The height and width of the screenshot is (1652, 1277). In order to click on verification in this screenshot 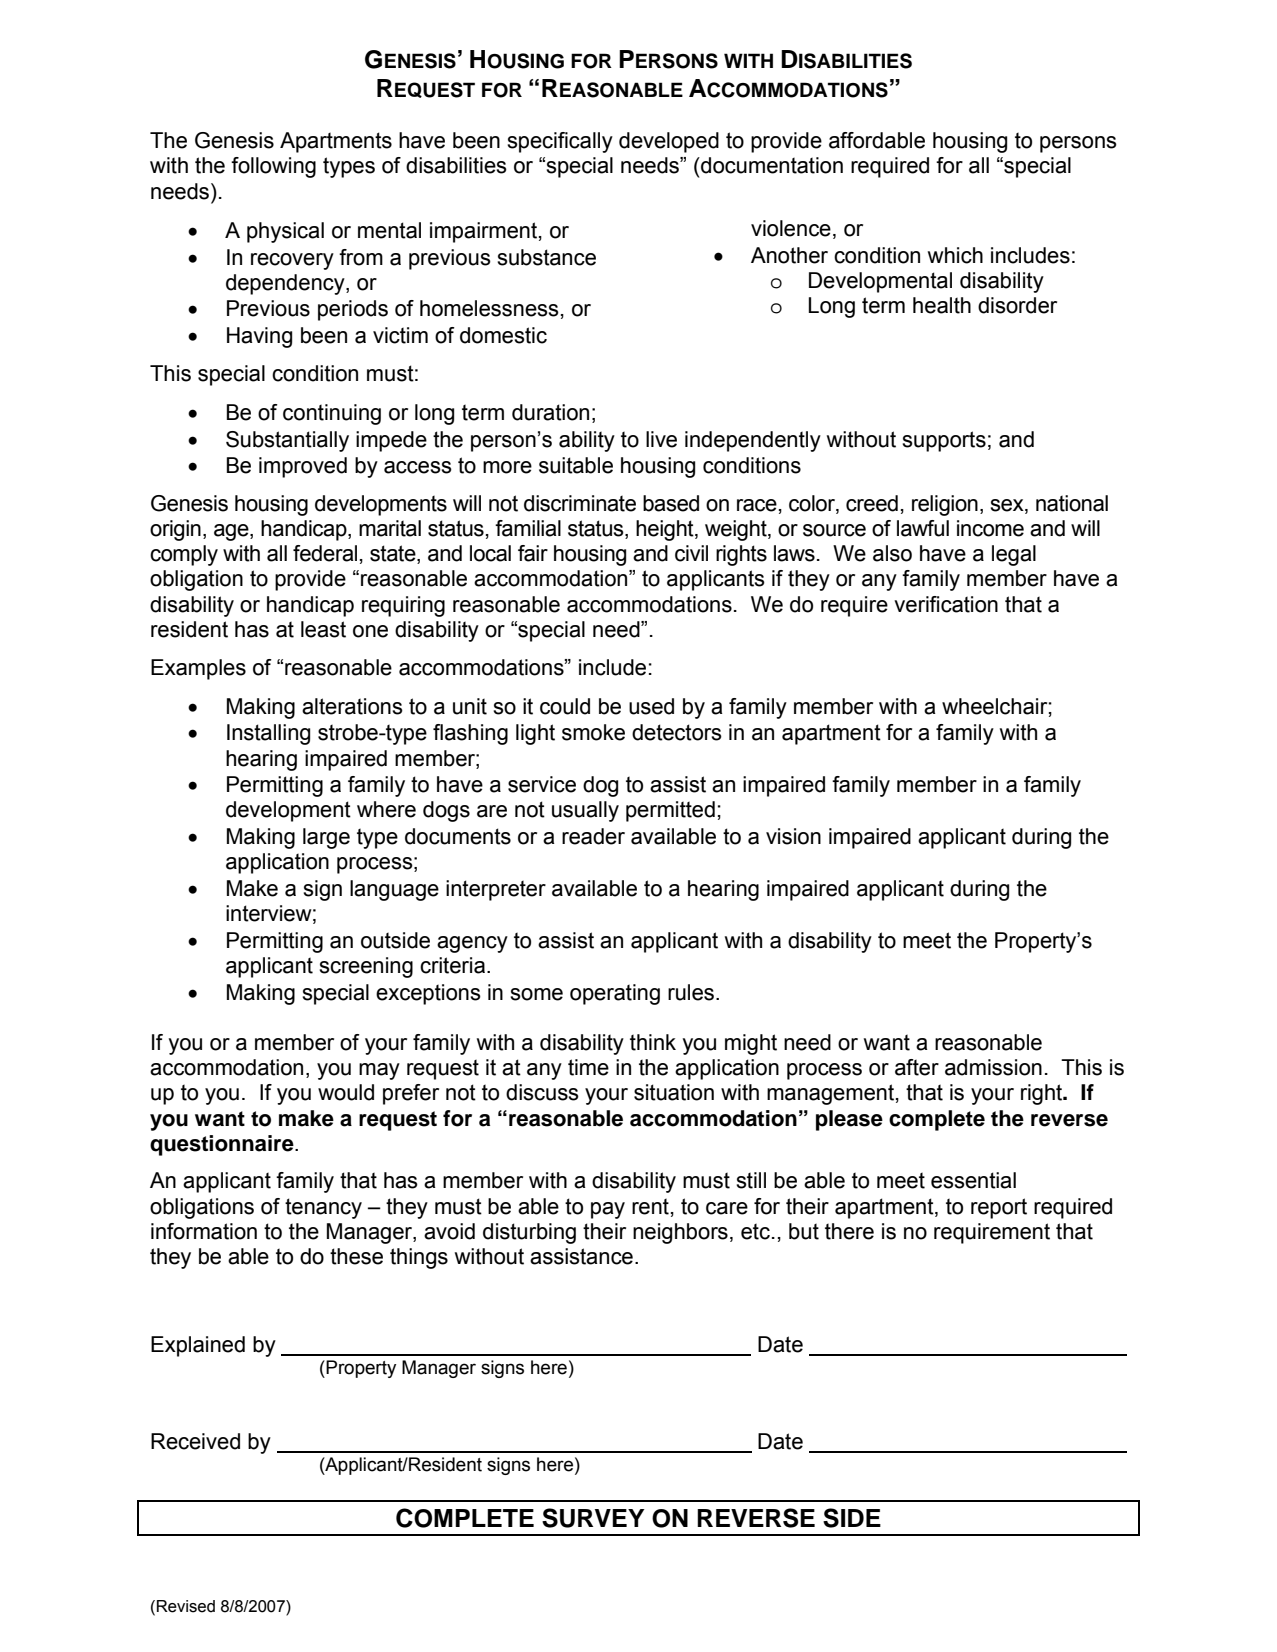, I will do `click(946, 604)`.
